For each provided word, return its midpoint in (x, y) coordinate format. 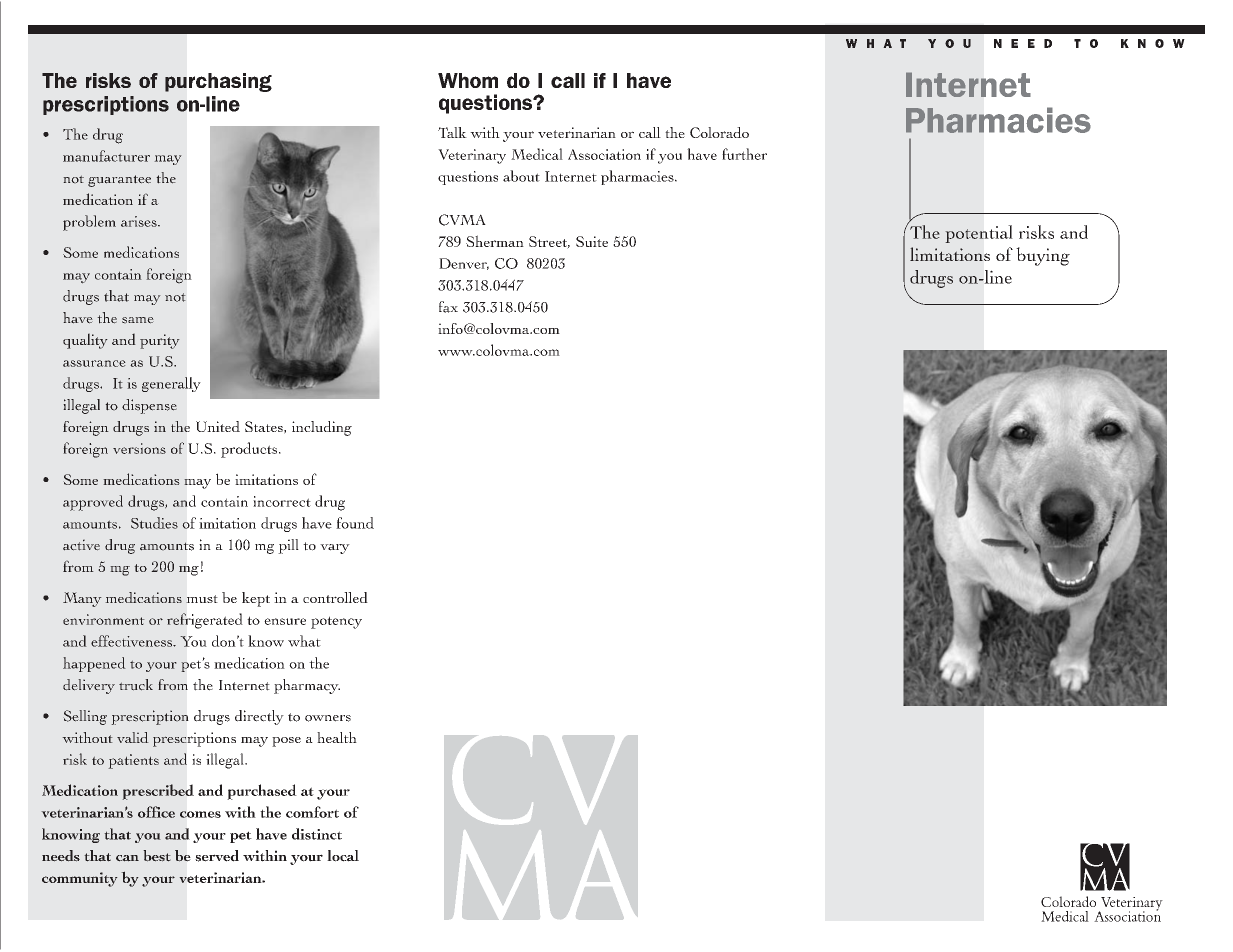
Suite (592, 241)
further (744, 154)
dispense (149, 406)
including (322, 428)
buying (1043, 256)
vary (335, 549)
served (217, 856)
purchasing (218, 82)
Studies (154, 523)
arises (140, 221)
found (355, 523)
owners (328, 718)
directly (259, 717)
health (337, 737)
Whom (468, 80)
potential (978, 234)
